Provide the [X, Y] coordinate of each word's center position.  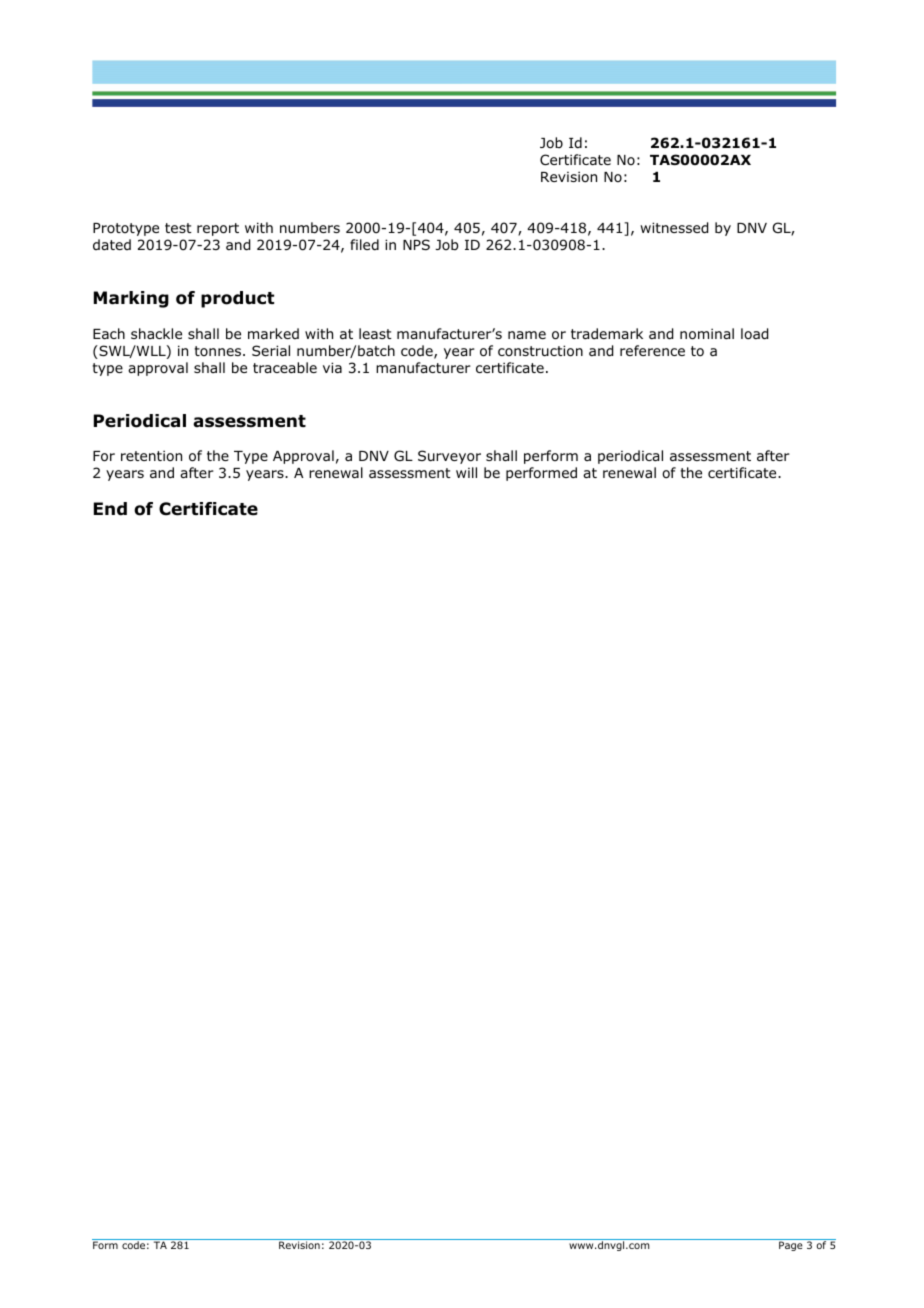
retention [151, 455]
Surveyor [449, 457]
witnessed [674, 228]
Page [791, 1246]
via [332, 367]
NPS [416, 244]
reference [652, 350]
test [178, 228]
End [110, 509]
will [466, 472]
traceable [285, 367]
